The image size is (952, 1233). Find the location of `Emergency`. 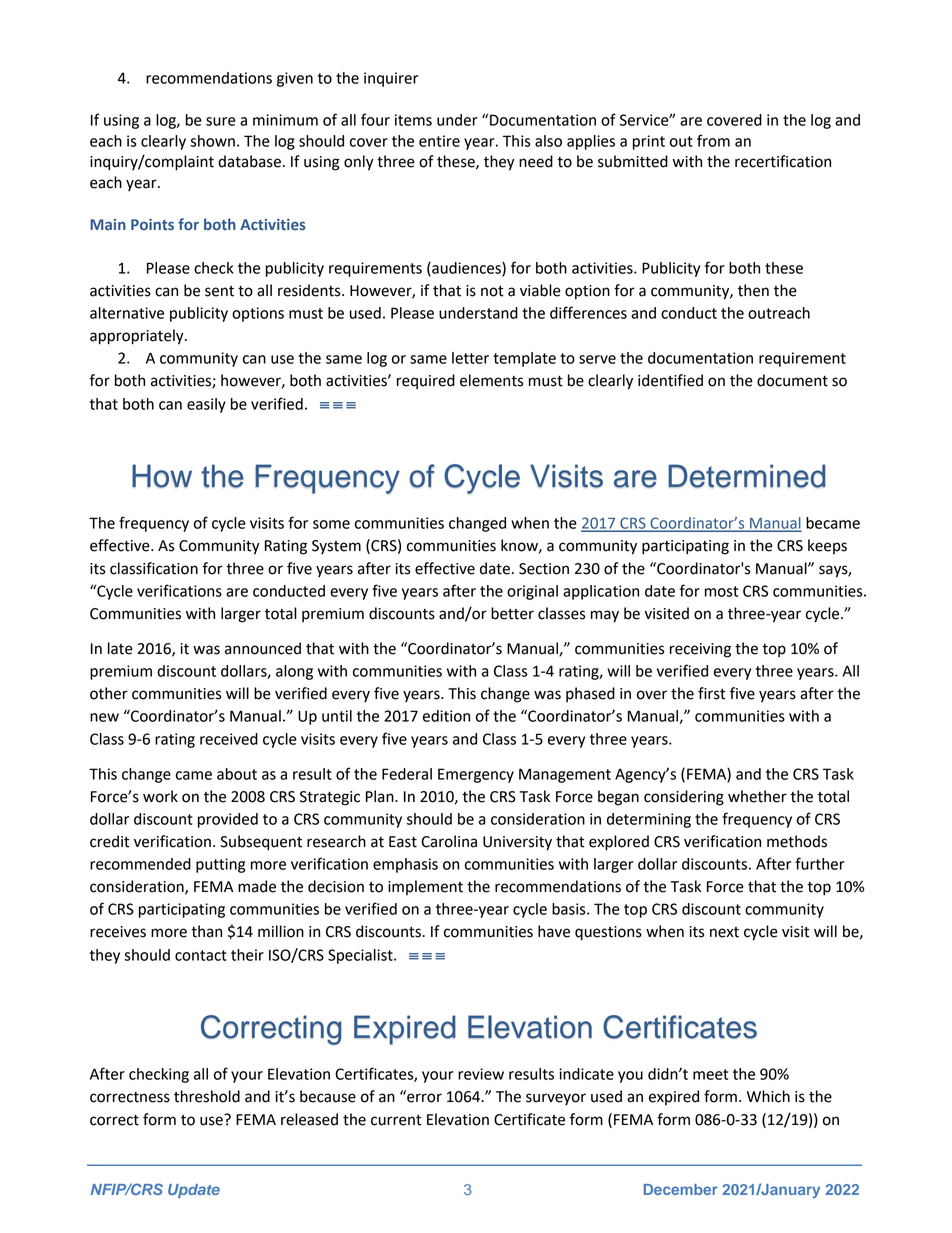

Emergency is located at coordinates (476, 775).
